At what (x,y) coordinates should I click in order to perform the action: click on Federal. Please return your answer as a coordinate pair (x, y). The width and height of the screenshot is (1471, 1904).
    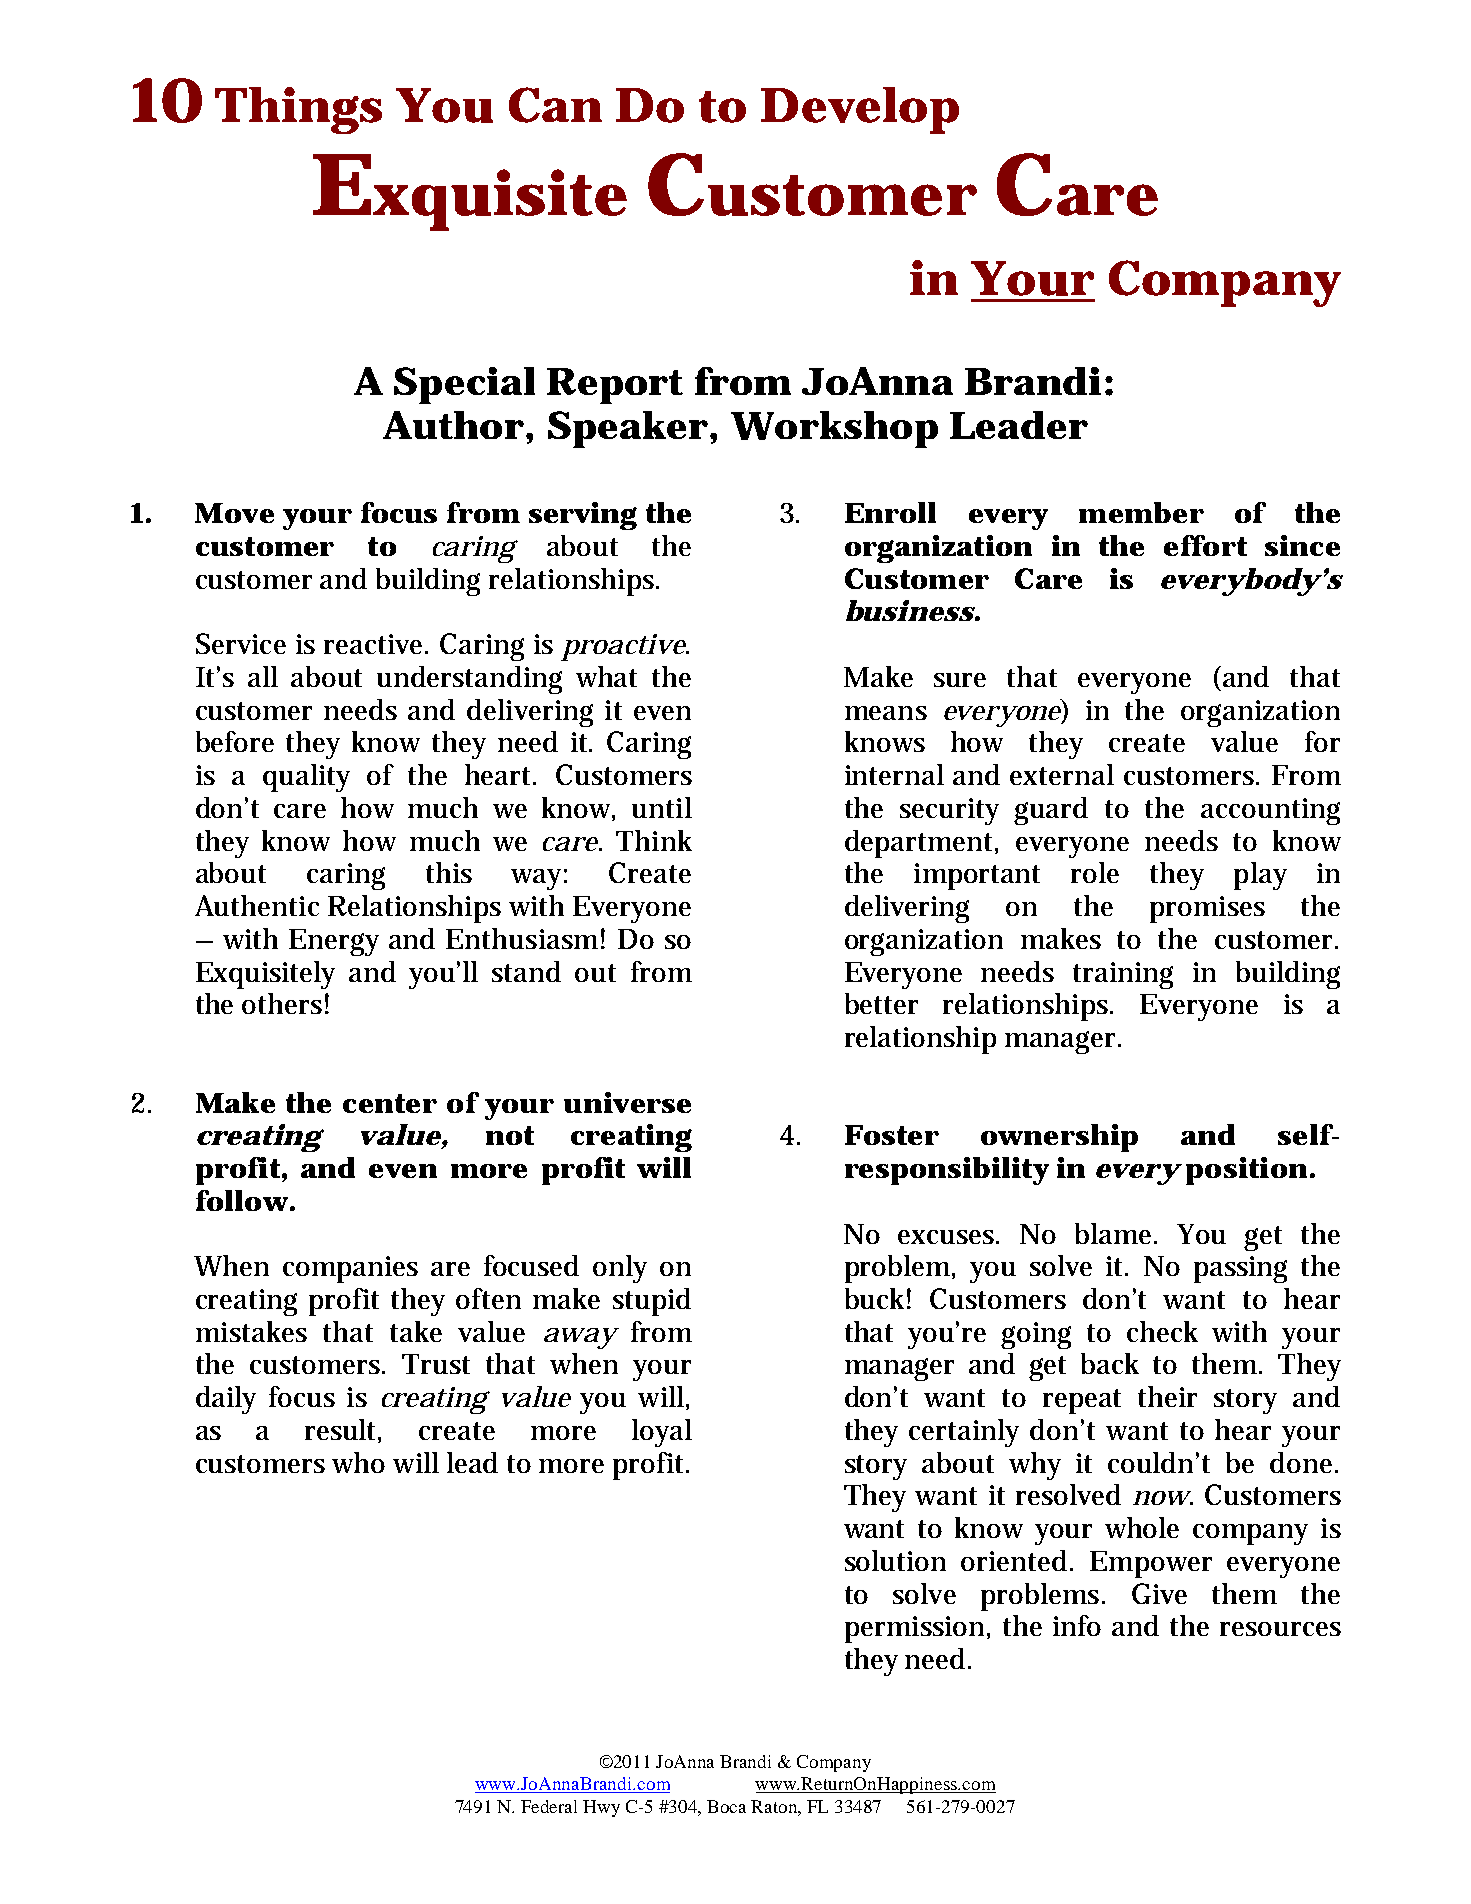
    Looking at the image, I should click on (549, 1806).
